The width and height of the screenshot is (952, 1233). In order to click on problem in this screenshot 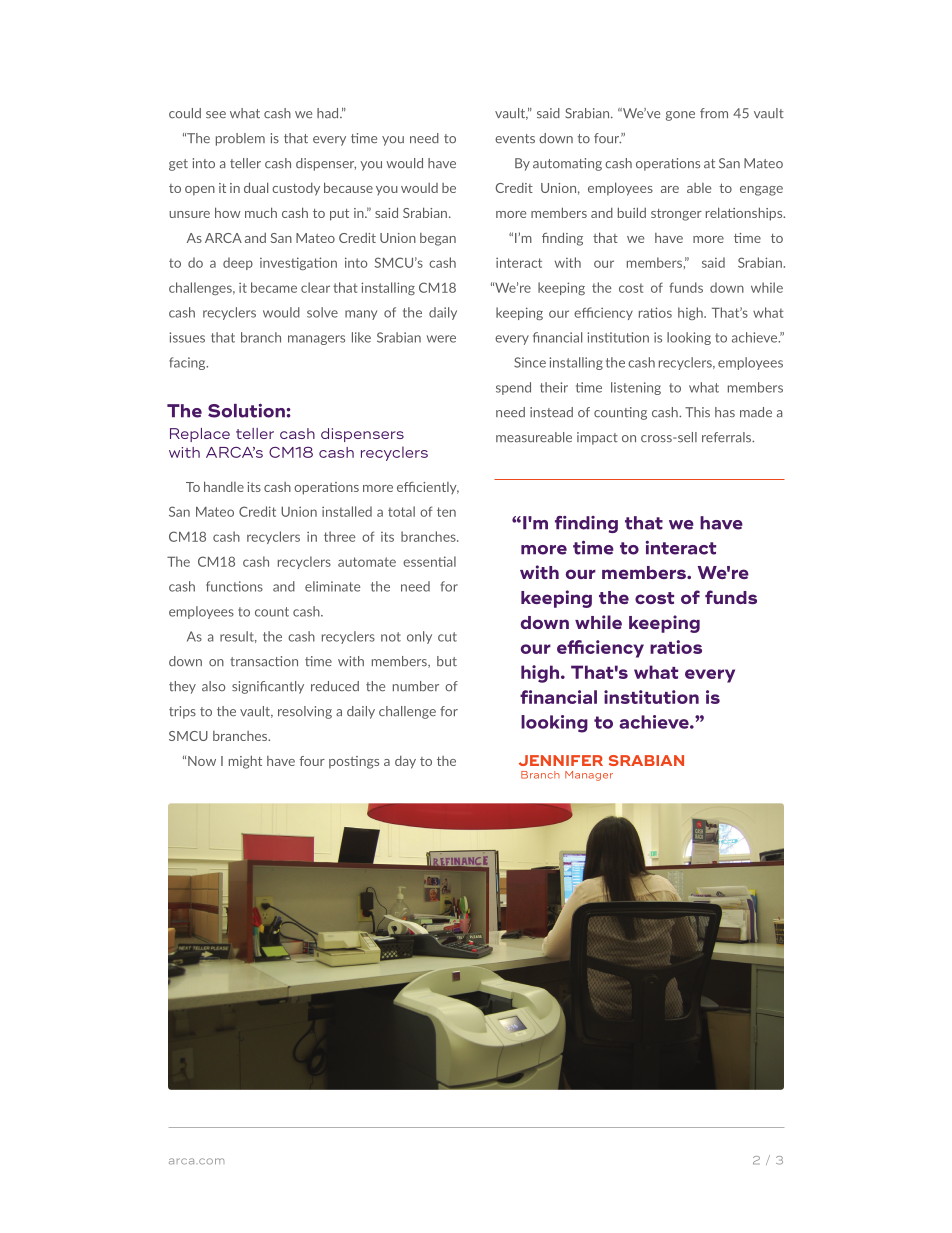, I will do `click(240, 139)`.
